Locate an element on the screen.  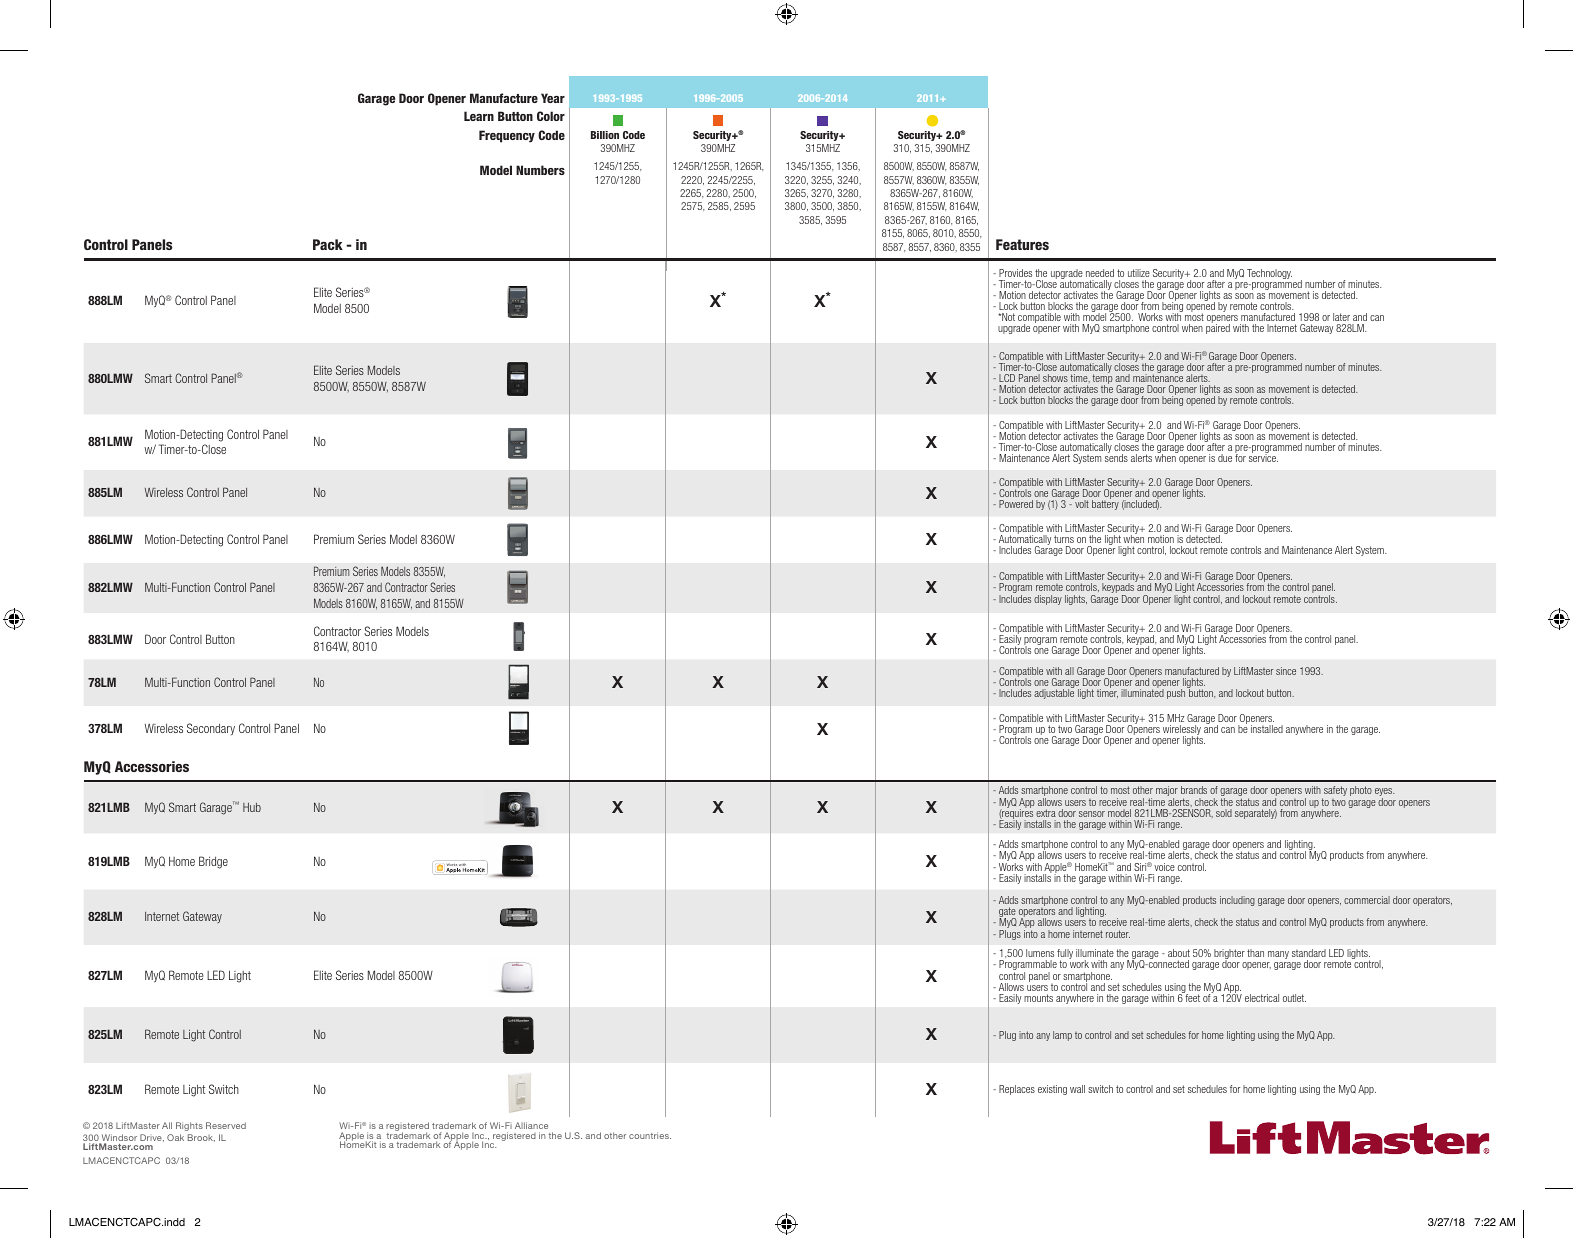
Billion is located at coordinates (605, 135).
